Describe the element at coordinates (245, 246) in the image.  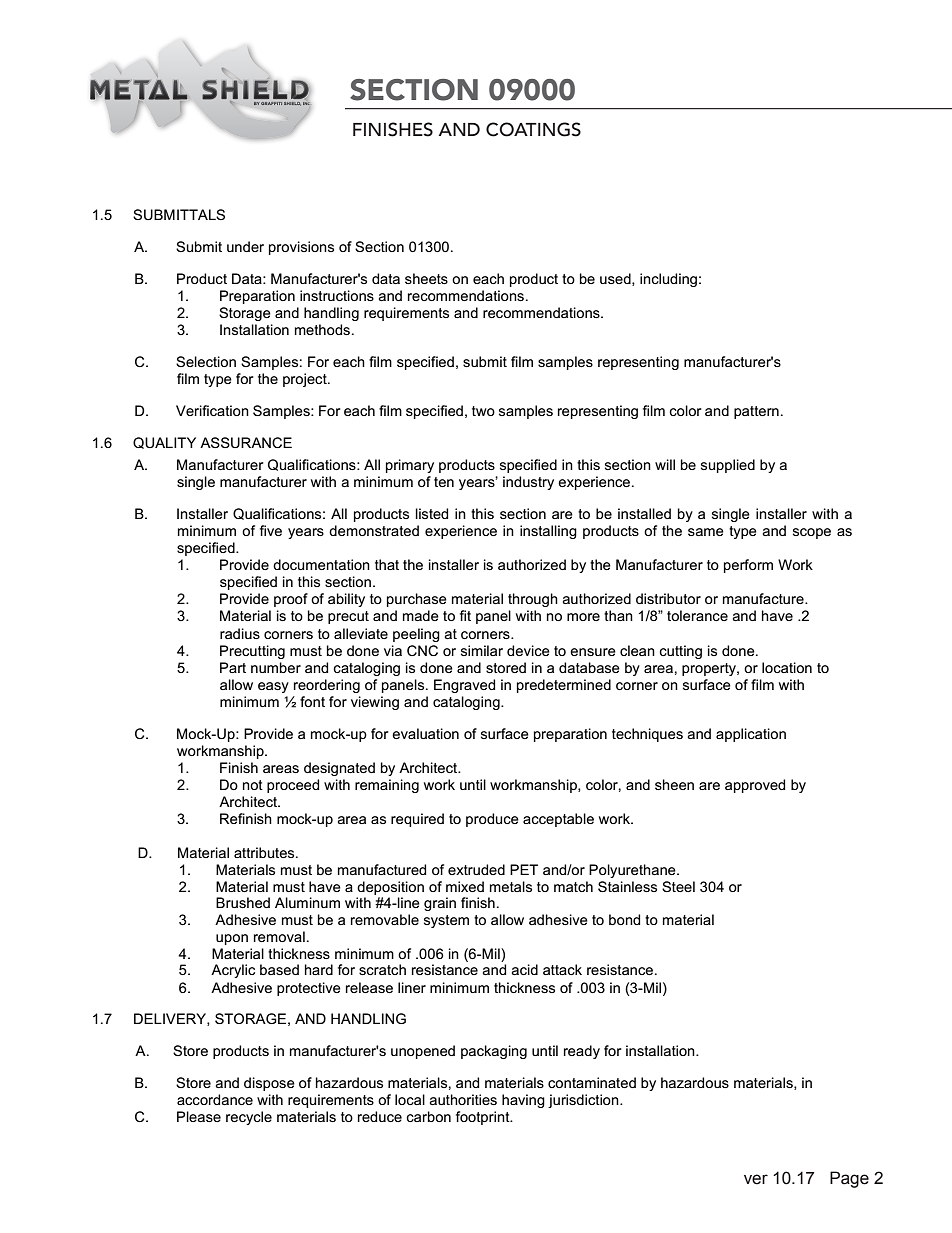
I see `under` at that location.
